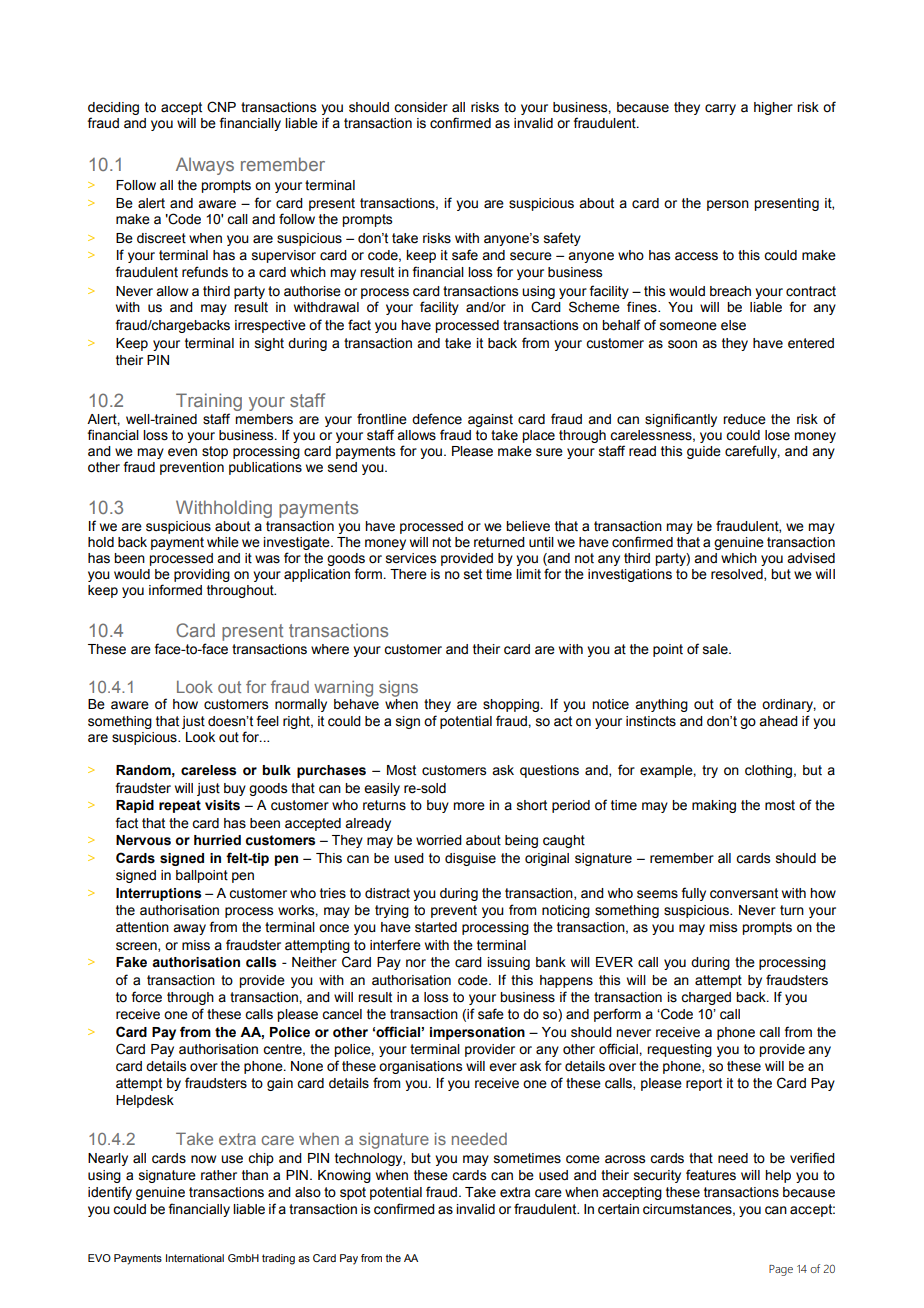 The height and width of the page is (1308, 924). What do you see at coordinates (720, 109) in the page?
I see `carry` at bounding box center [720, 109].
